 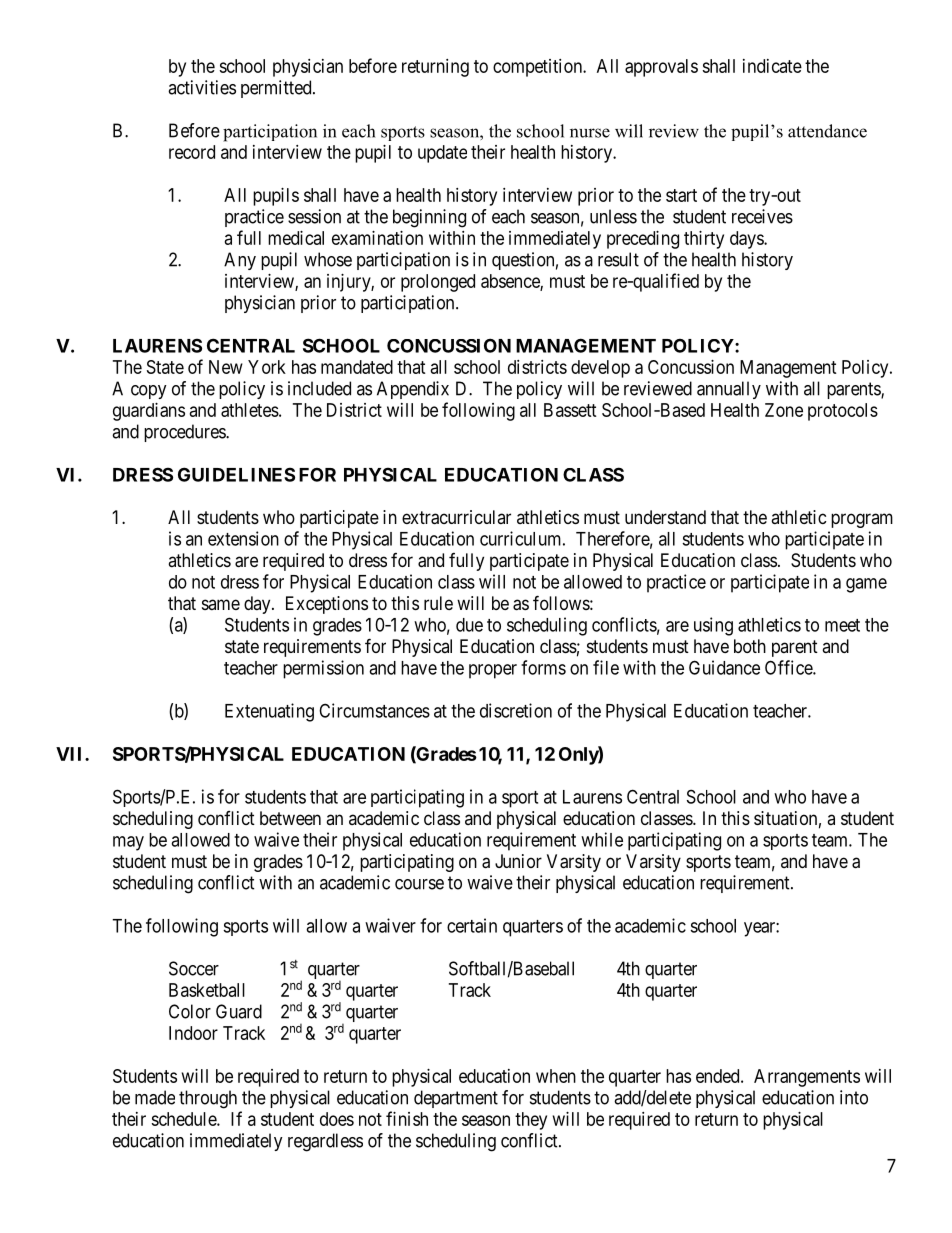 I want to click on days, so click(x=747, y=240).
